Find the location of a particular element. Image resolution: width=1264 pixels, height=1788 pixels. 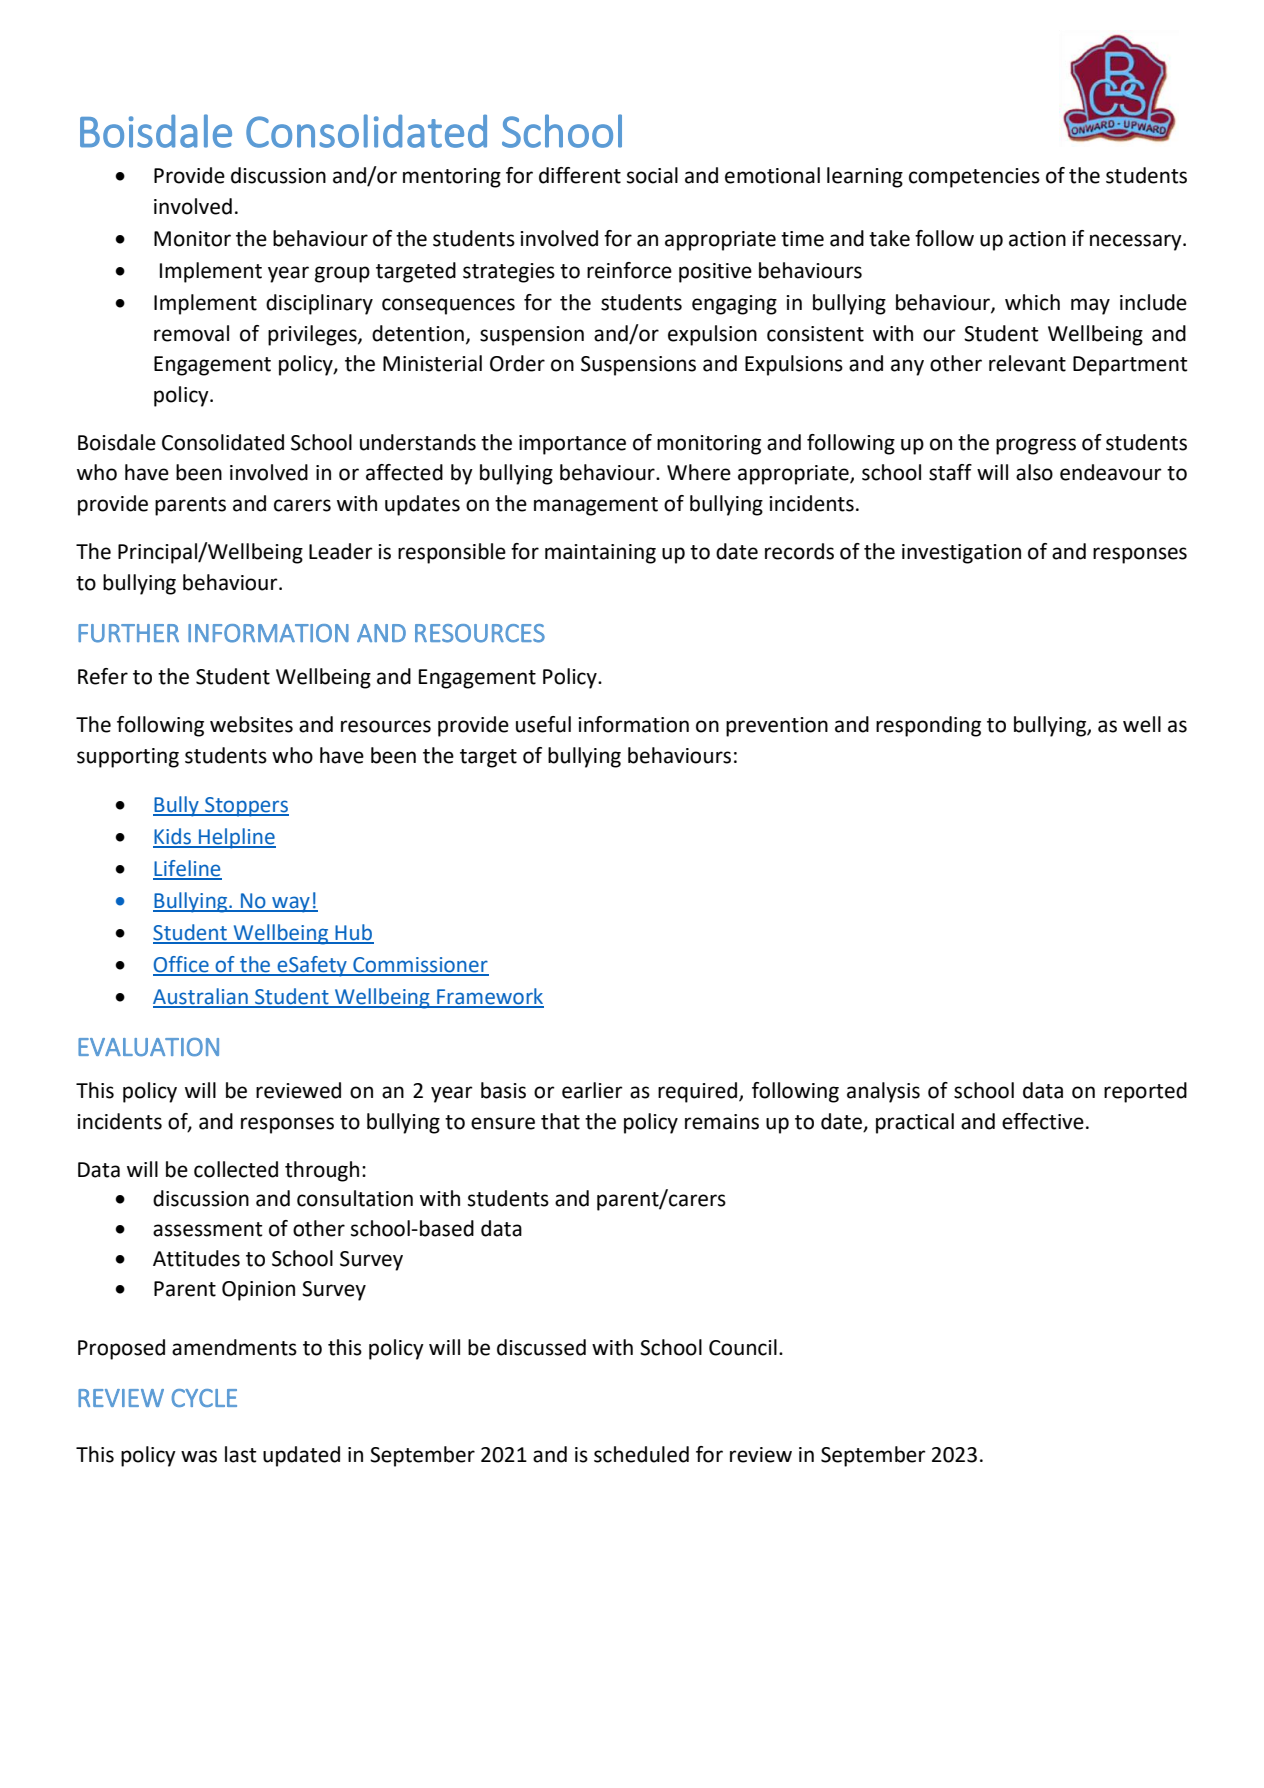

social is located at coordinates (652, 175).
